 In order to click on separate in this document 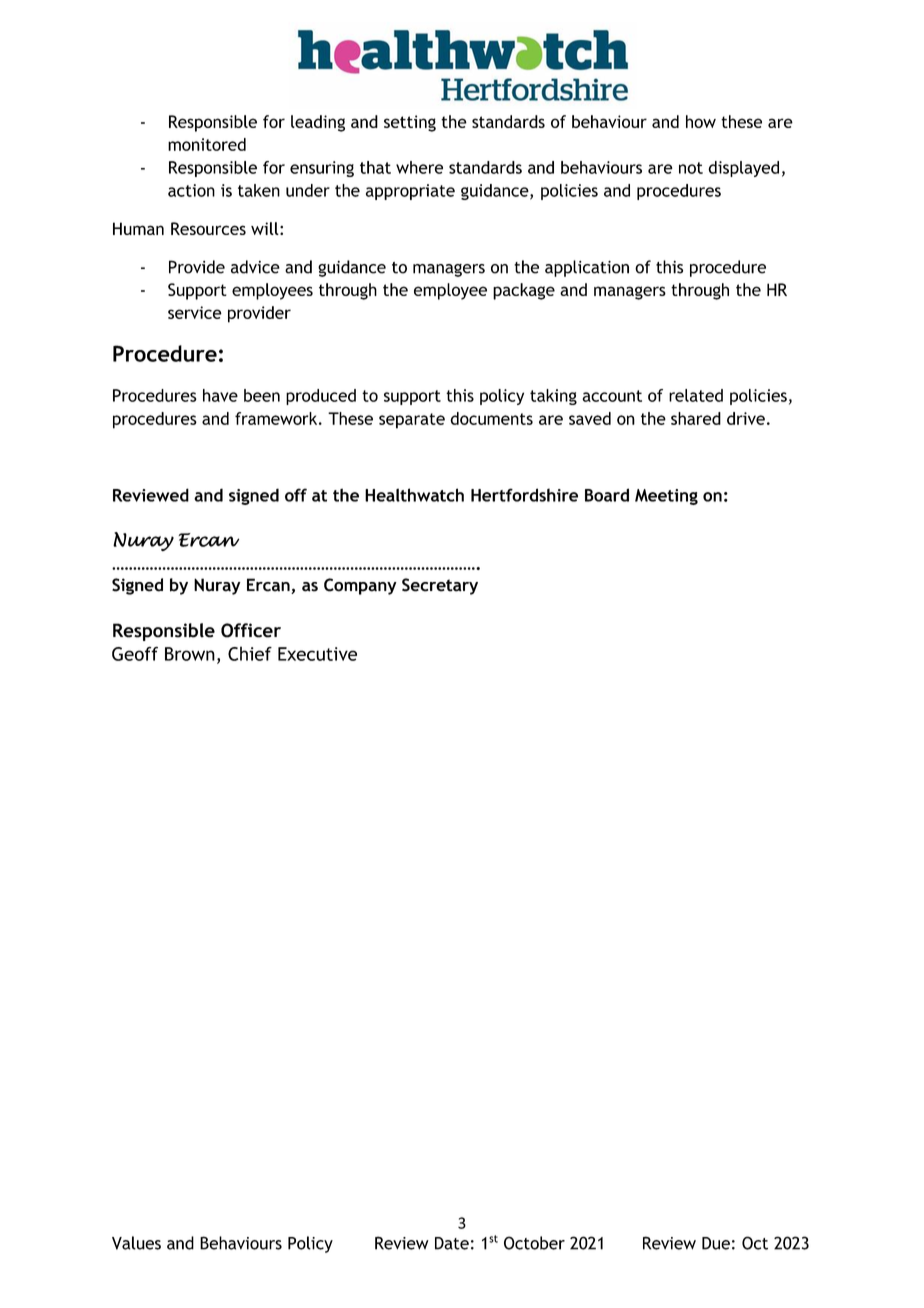, I will do `click(412, 421)`.
